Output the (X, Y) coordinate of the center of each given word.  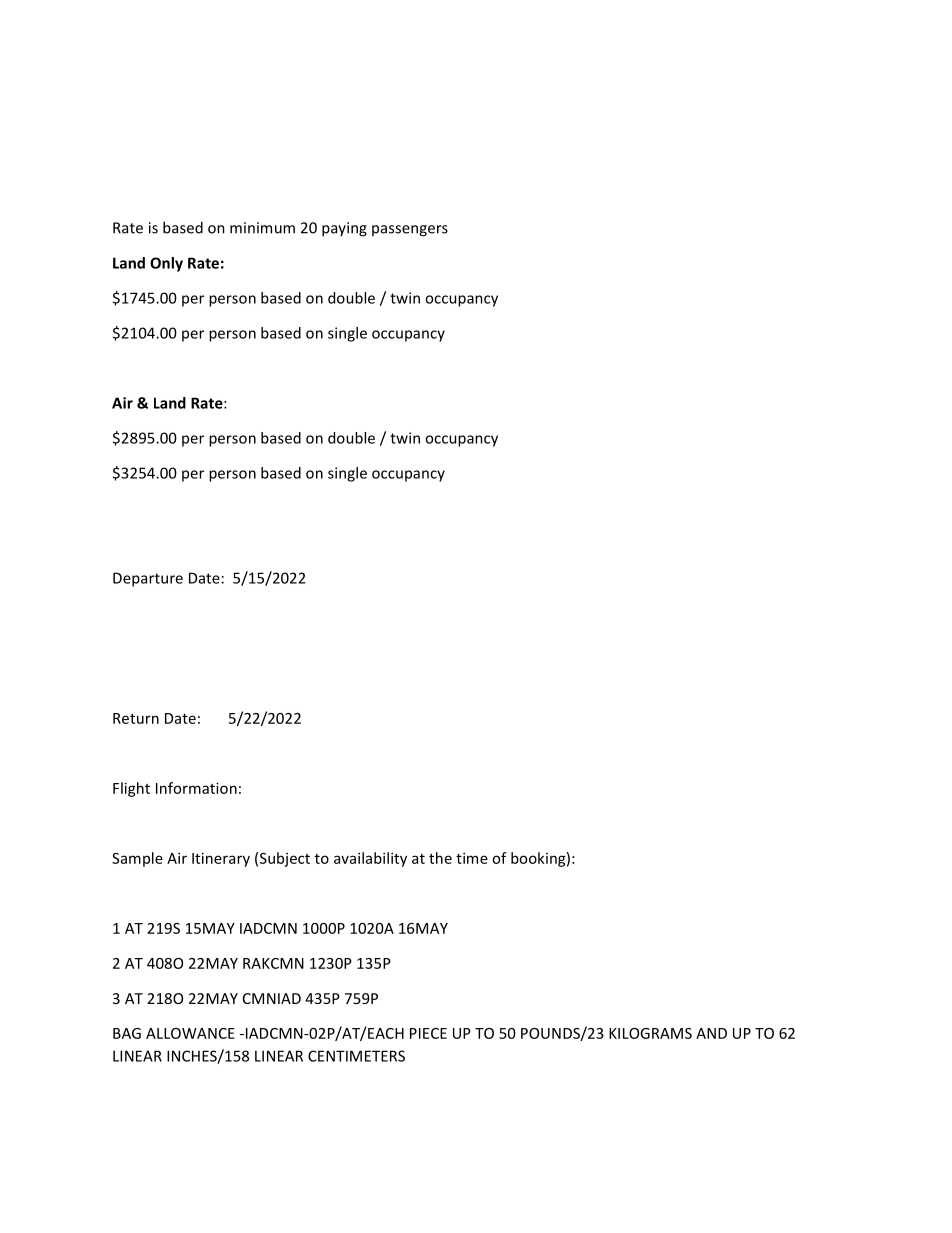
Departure (148, 579)
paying (344, 229)
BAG (127, 1033)
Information (196, 788)
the (440, 858)
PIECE (428, 1033)
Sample (137, 859)
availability (370, 859)
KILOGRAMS (650, 1033)
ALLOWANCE (190, 1033)
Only (166, 264)
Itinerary (221, 859)
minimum (262, 228)
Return (136, 718)
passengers (410, 231)
